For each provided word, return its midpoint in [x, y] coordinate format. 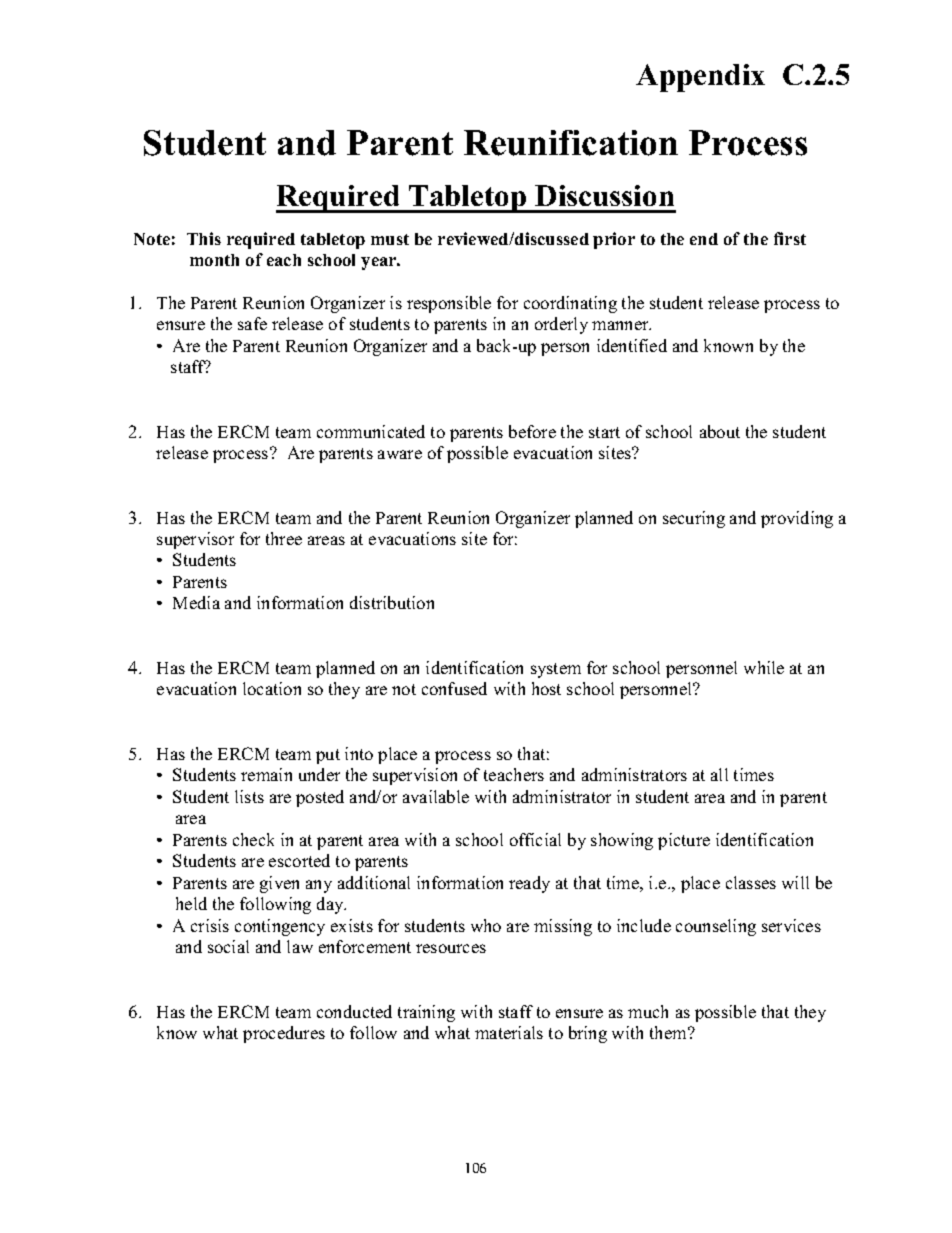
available [436, 796]
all [719, 774]
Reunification [571, 143]
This [204, 238]
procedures [284, 1034]
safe [252, 323]
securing [694, 519]
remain [266, 774]
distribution [392, 602]
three [284, 538]
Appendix [700, 78]
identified [632, 345]
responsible [449, 304]
